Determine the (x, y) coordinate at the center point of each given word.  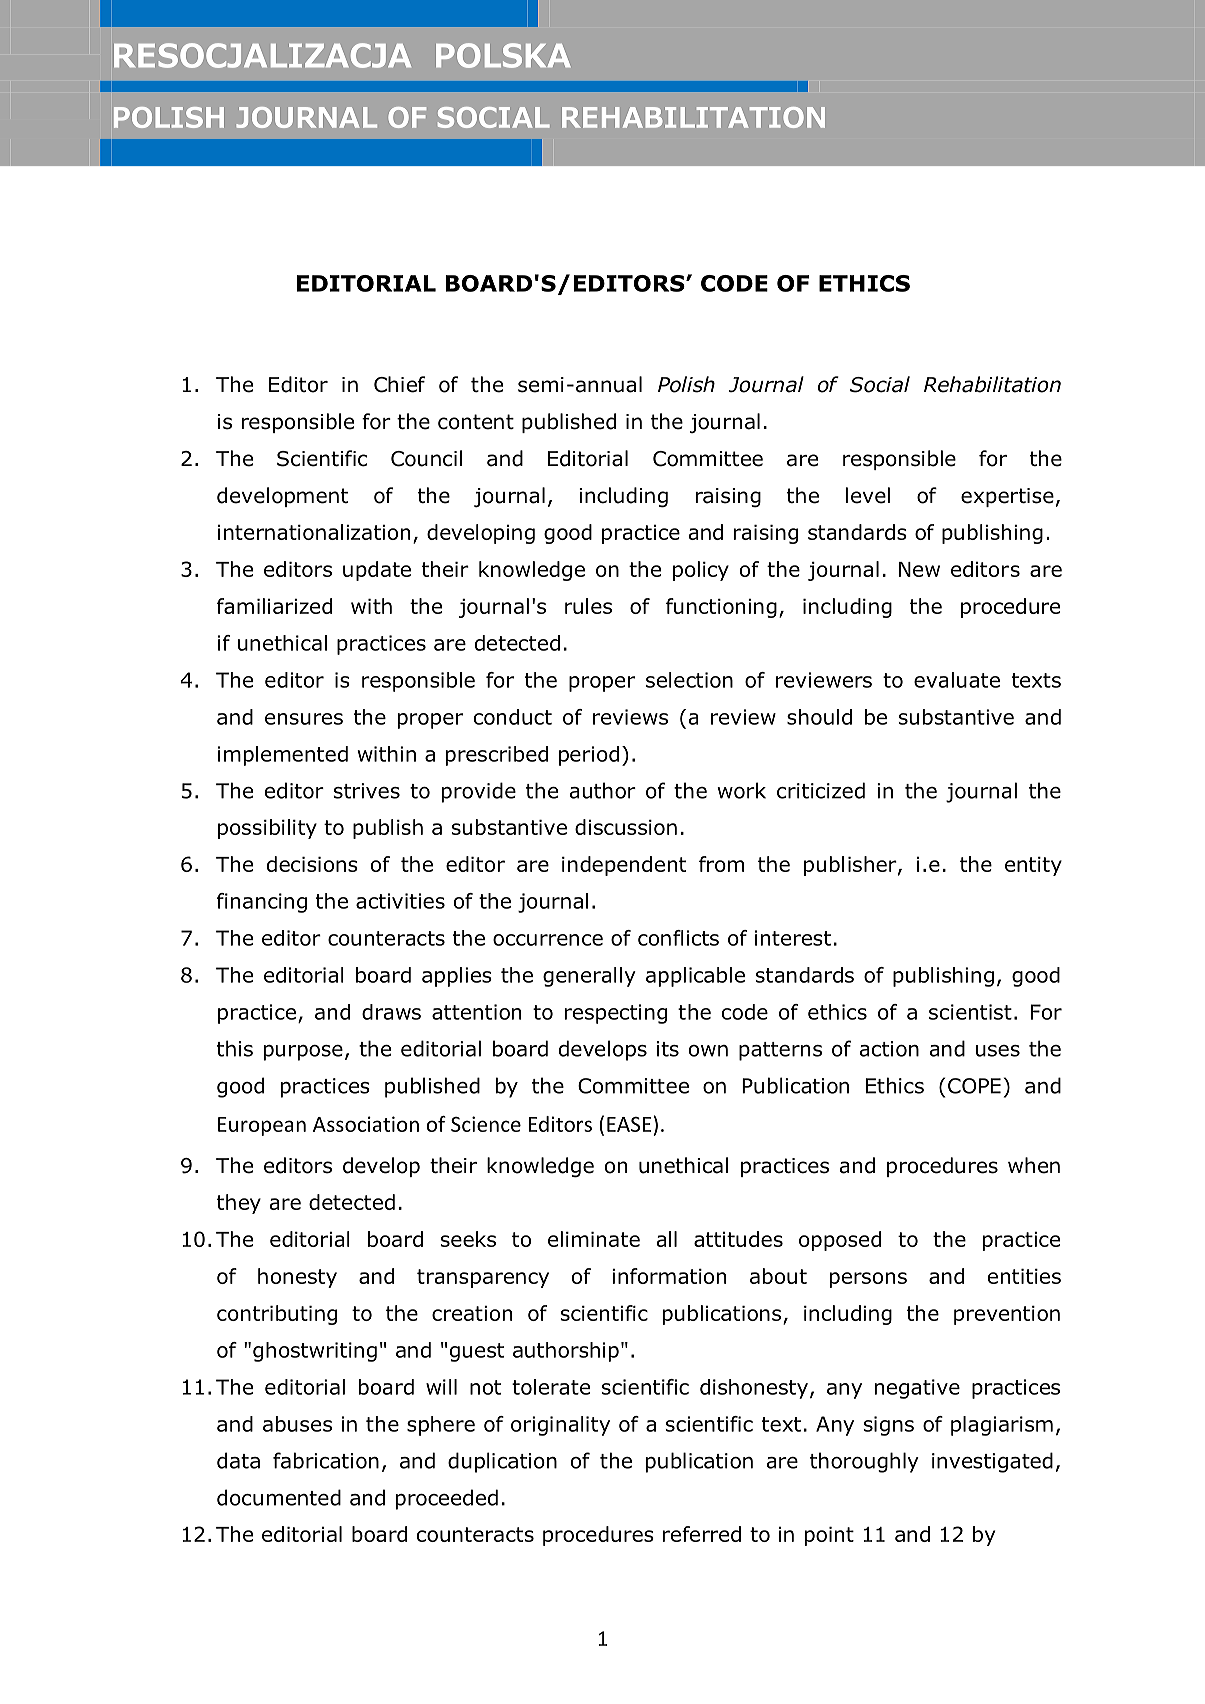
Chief (399, 384)
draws (391, 1012)
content (476, 422)
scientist (970, 1012)
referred (702, 1534)
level (868, 495)
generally (589, 977)
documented (279, 1497)
